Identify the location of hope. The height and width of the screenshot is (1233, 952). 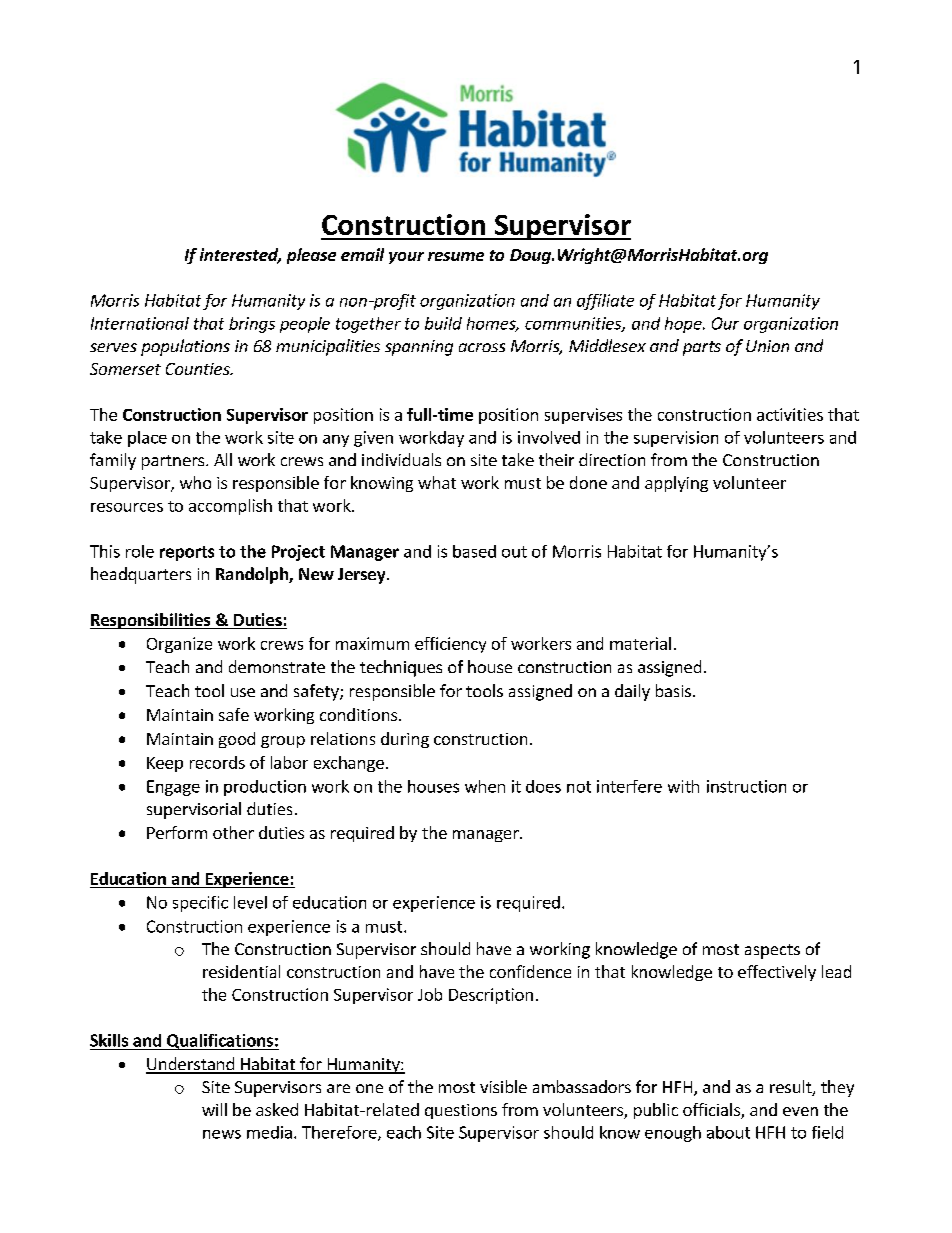
(684, 325).
